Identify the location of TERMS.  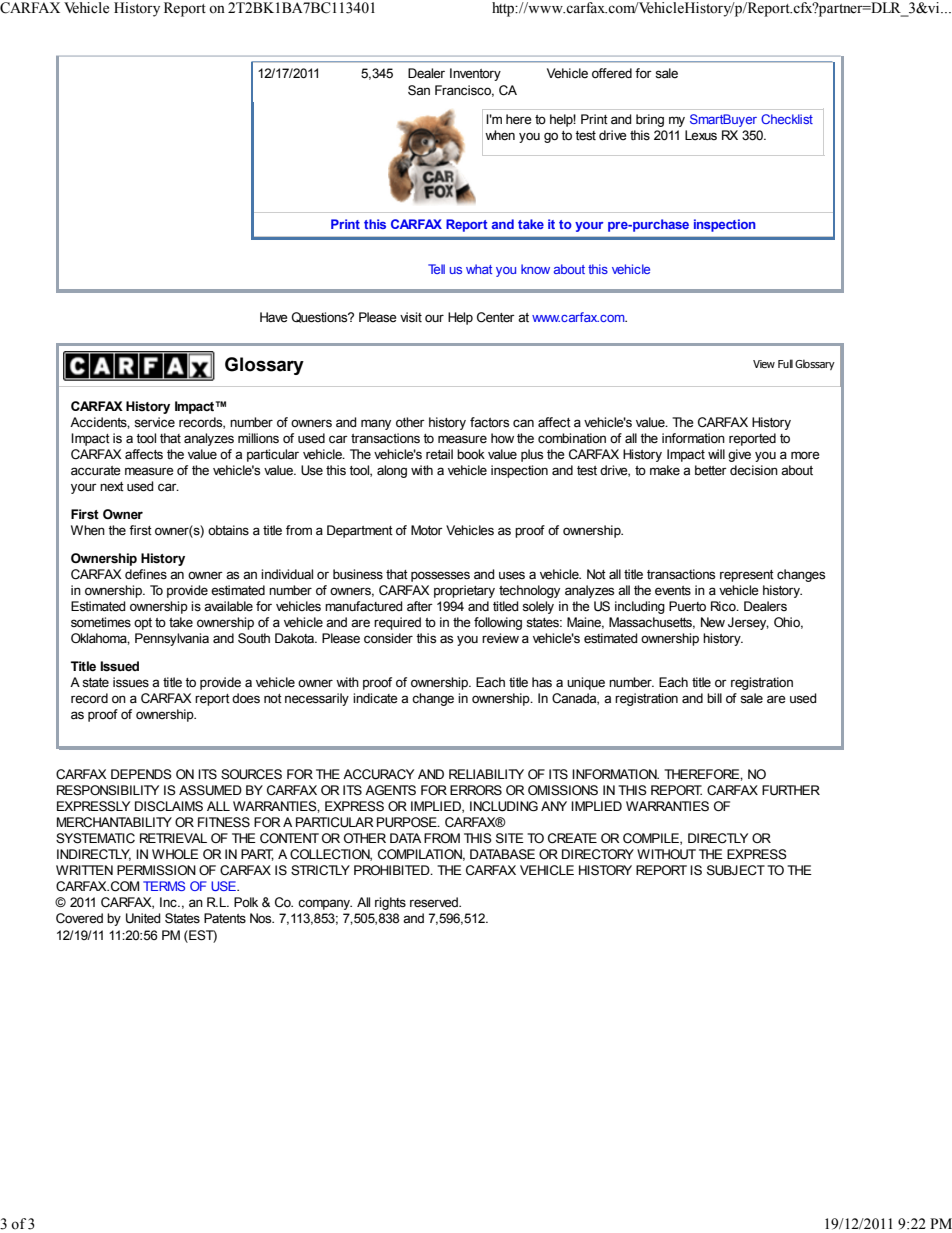
(164, 886).
